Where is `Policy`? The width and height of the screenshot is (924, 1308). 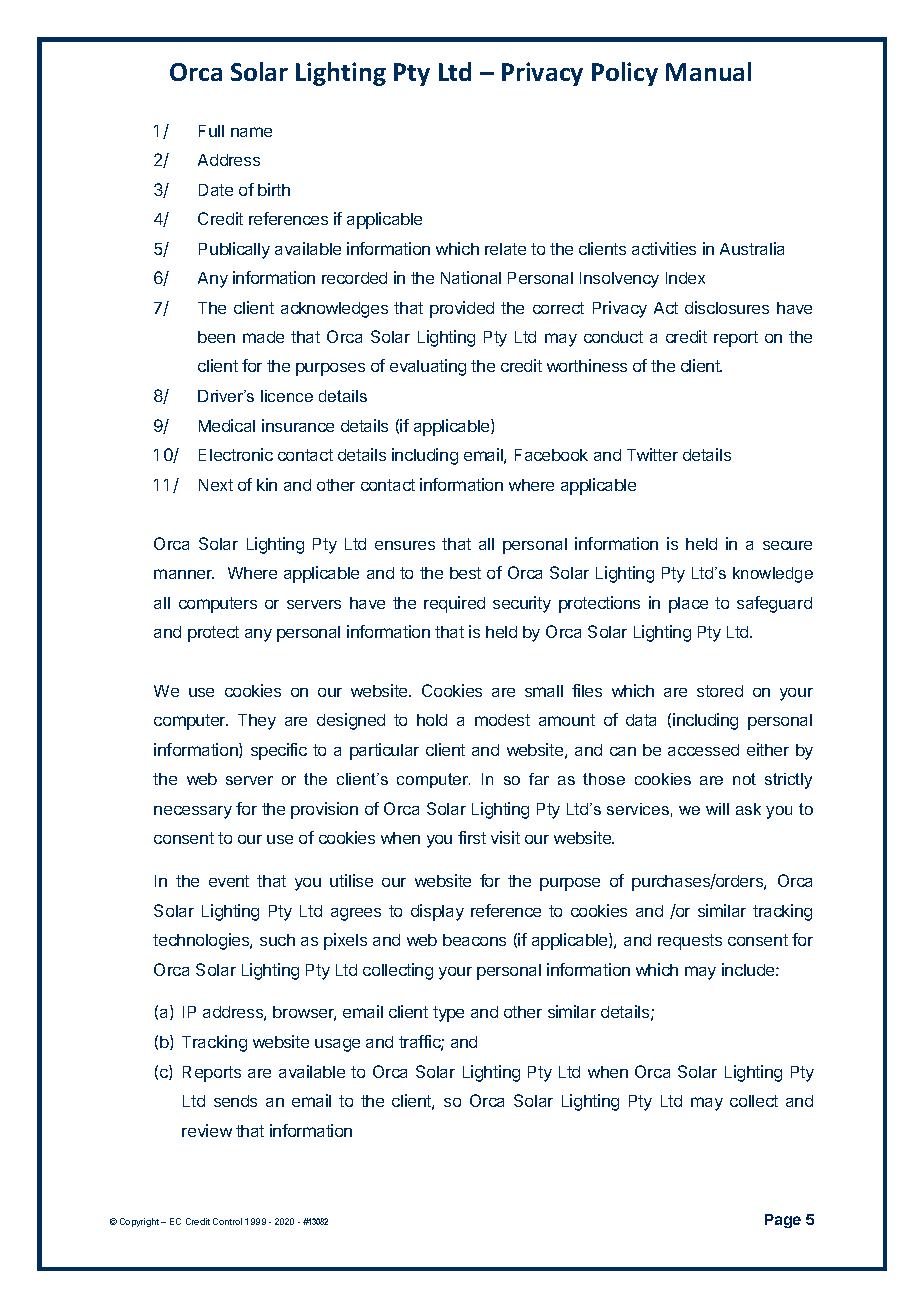 Policy is located at coordinates (625, 74).
